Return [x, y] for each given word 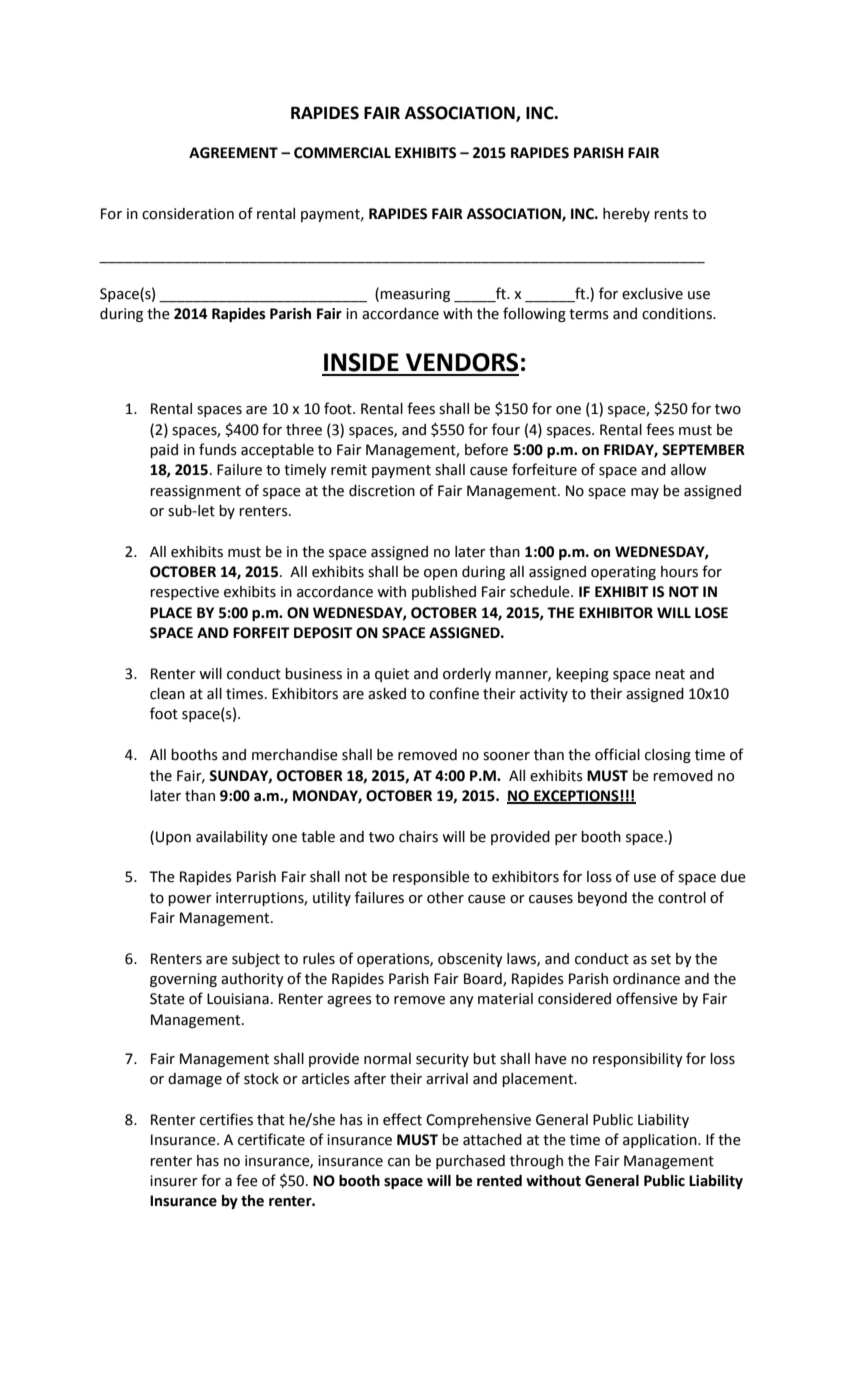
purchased [470, 1162]
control [682, 898]
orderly [467, 675]
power [190, 900]
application [661, 1141]
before [486, 449]
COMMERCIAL [342, 153]
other [445, 898]
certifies [226, 1119]
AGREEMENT [233, 153]
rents [671, 214]
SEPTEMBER [703, 450]
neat [670, 674]
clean [167, 694]
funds [218, 449]
